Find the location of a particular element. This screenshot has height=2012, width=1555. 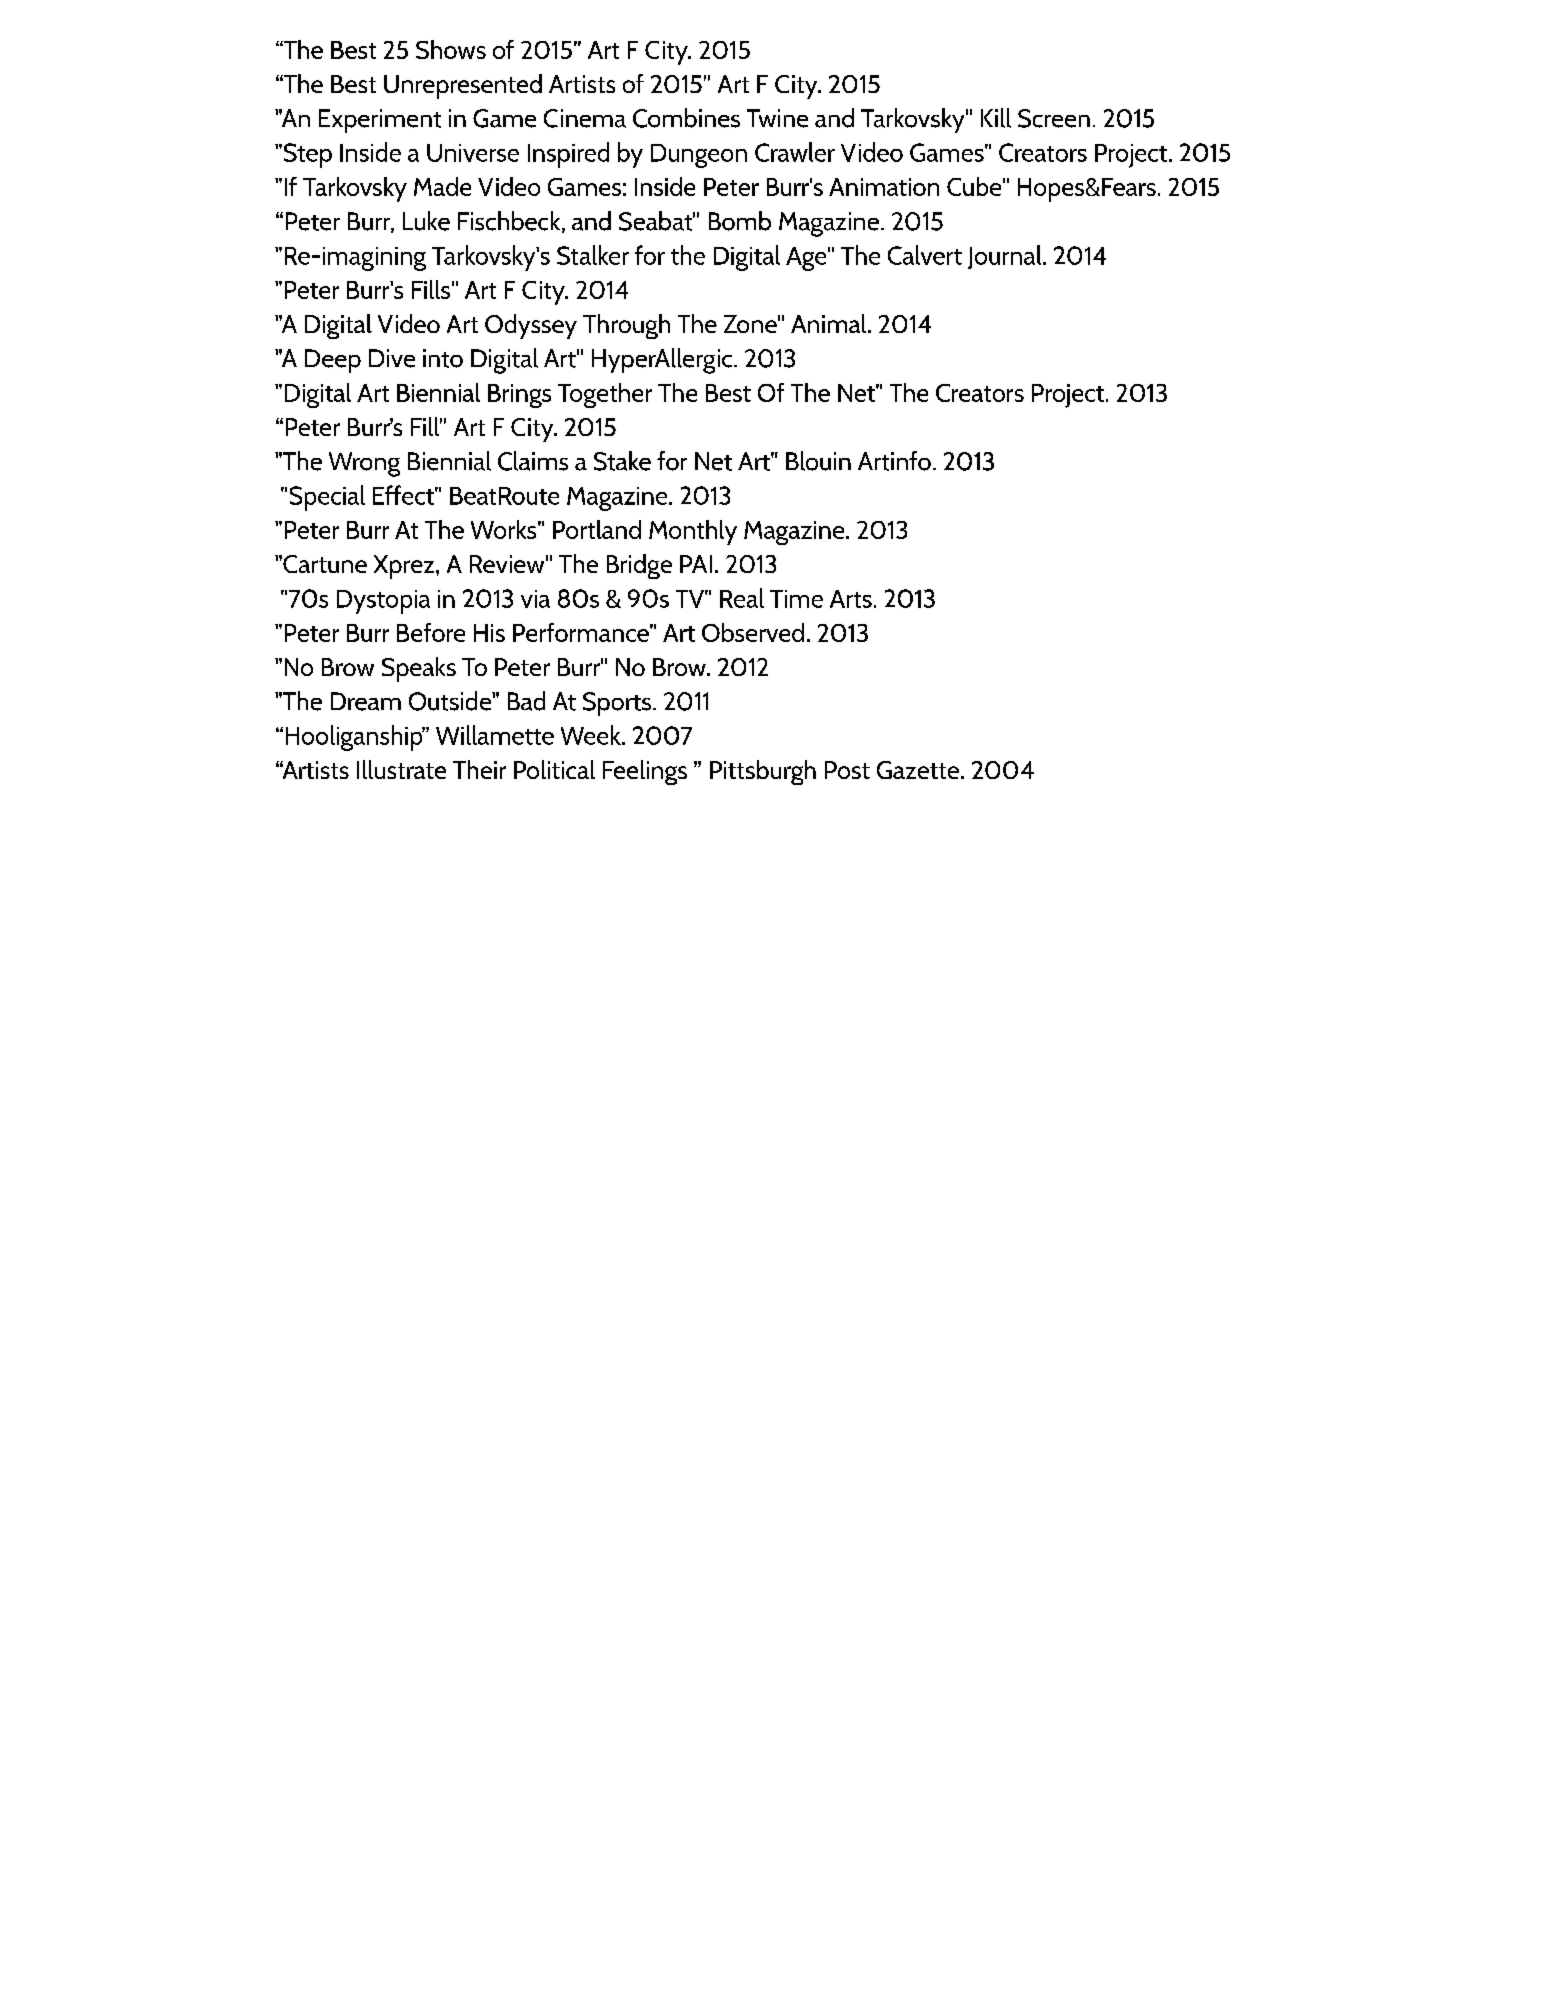

Together is located at coordinates (605, 395).
